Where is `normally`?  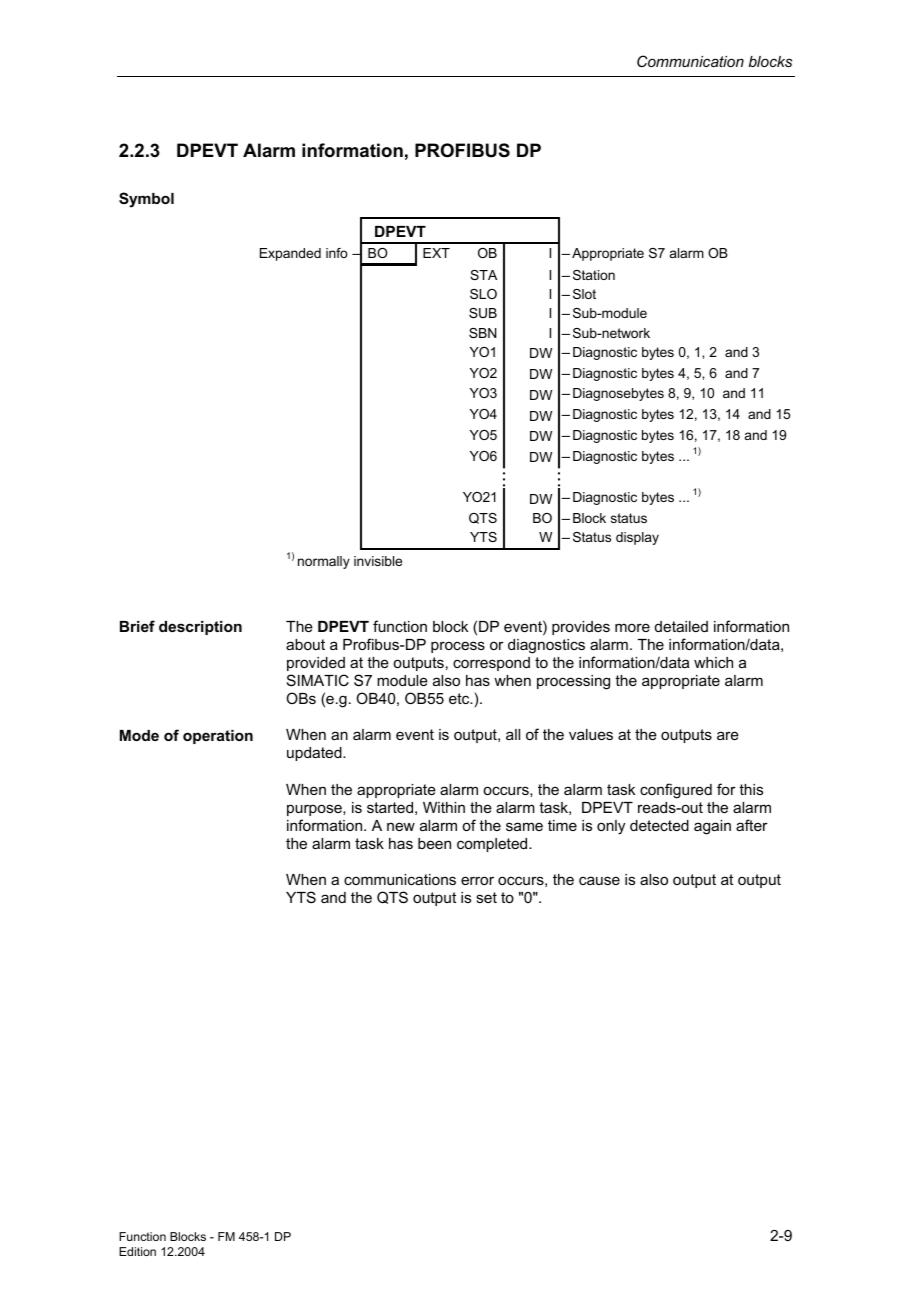
normally is located at coordinates (324, 562).
